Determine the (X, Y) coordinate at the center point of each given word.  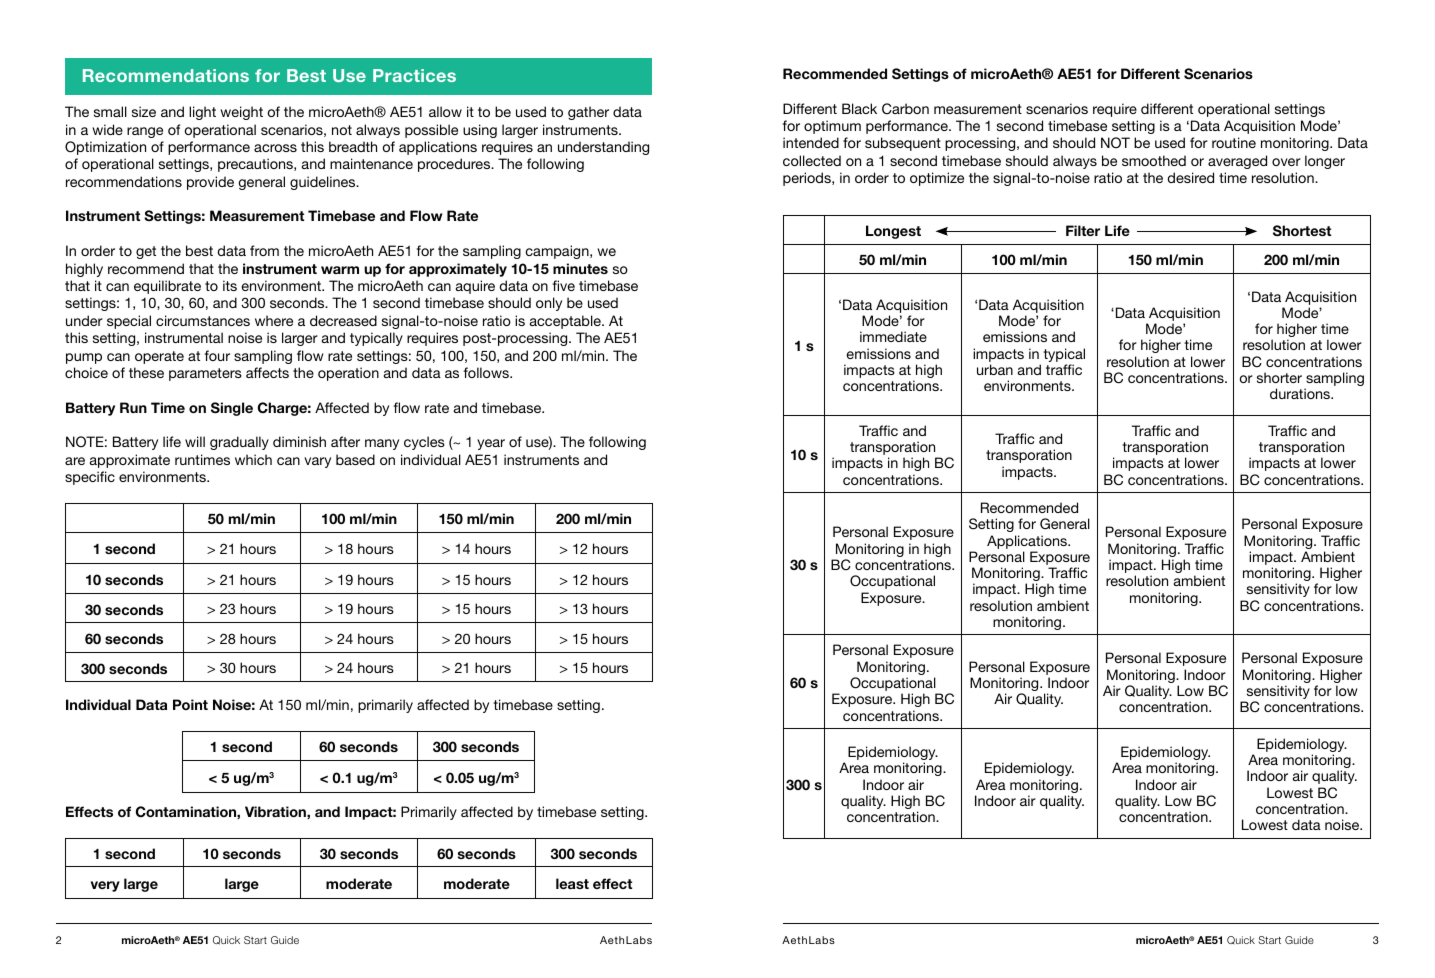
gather (588, 113)
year (491, 444)
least (572, 883)
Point (190, 704)
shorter (1279, 377)
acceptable (566, 322)
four (217, 355)
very (105, 886)
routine (1234, 142)
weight (241, 113)
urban (995, 369)
